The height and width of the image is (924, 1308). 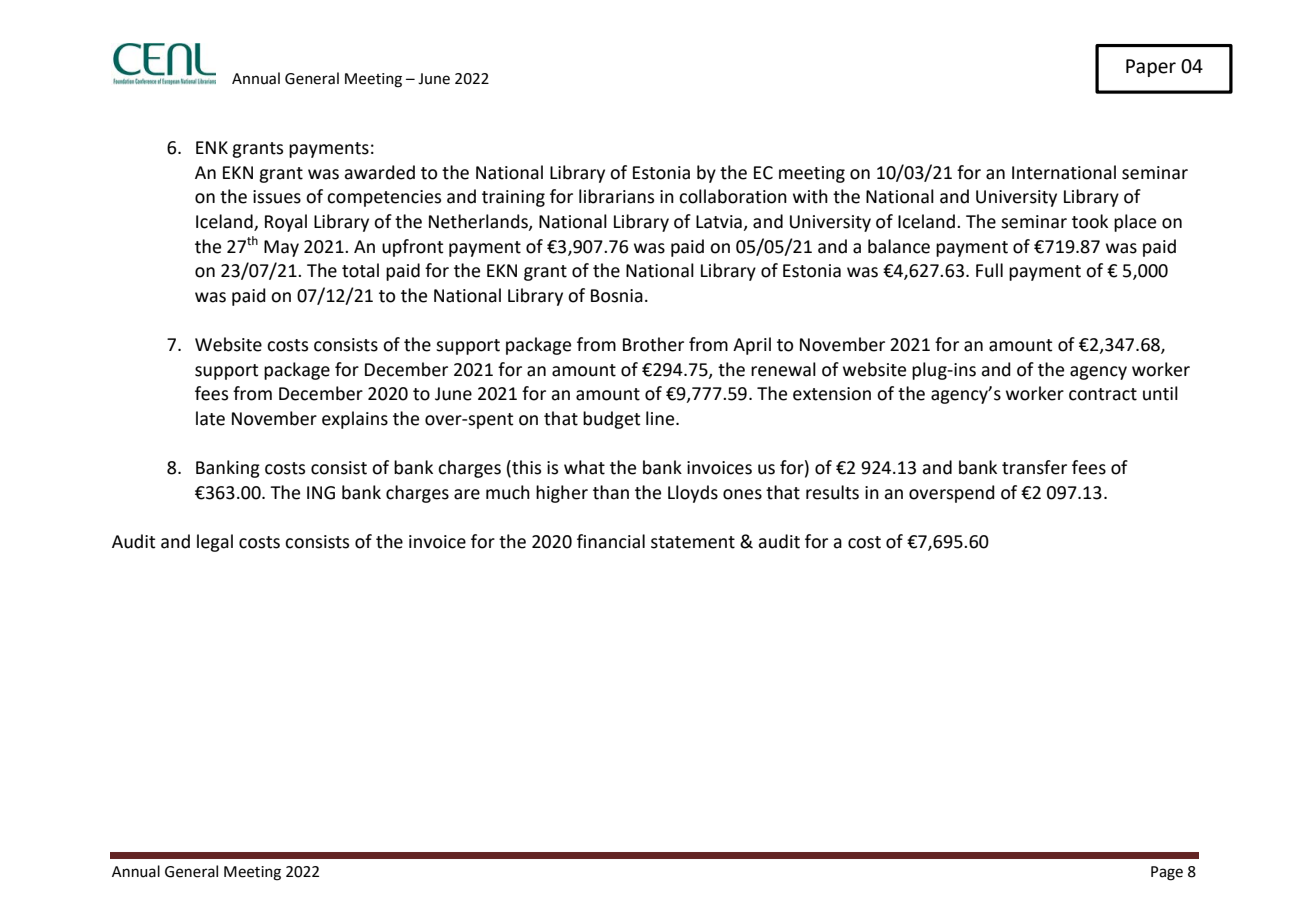 I want to click on transfer, so click(x=1034, y=467).
